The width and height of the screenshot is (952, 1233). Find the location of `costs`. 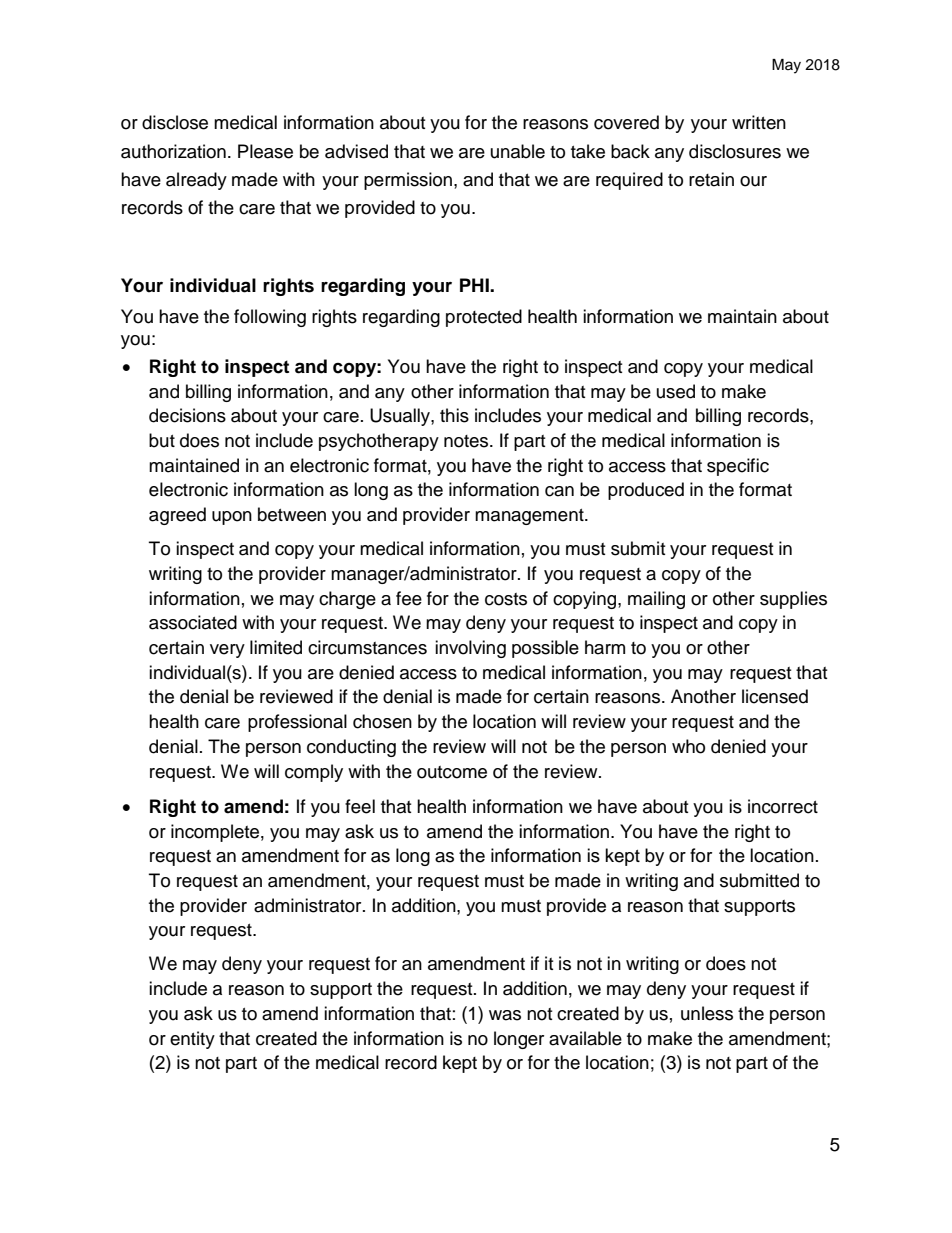

costs is located at coordinates (506, 599).
